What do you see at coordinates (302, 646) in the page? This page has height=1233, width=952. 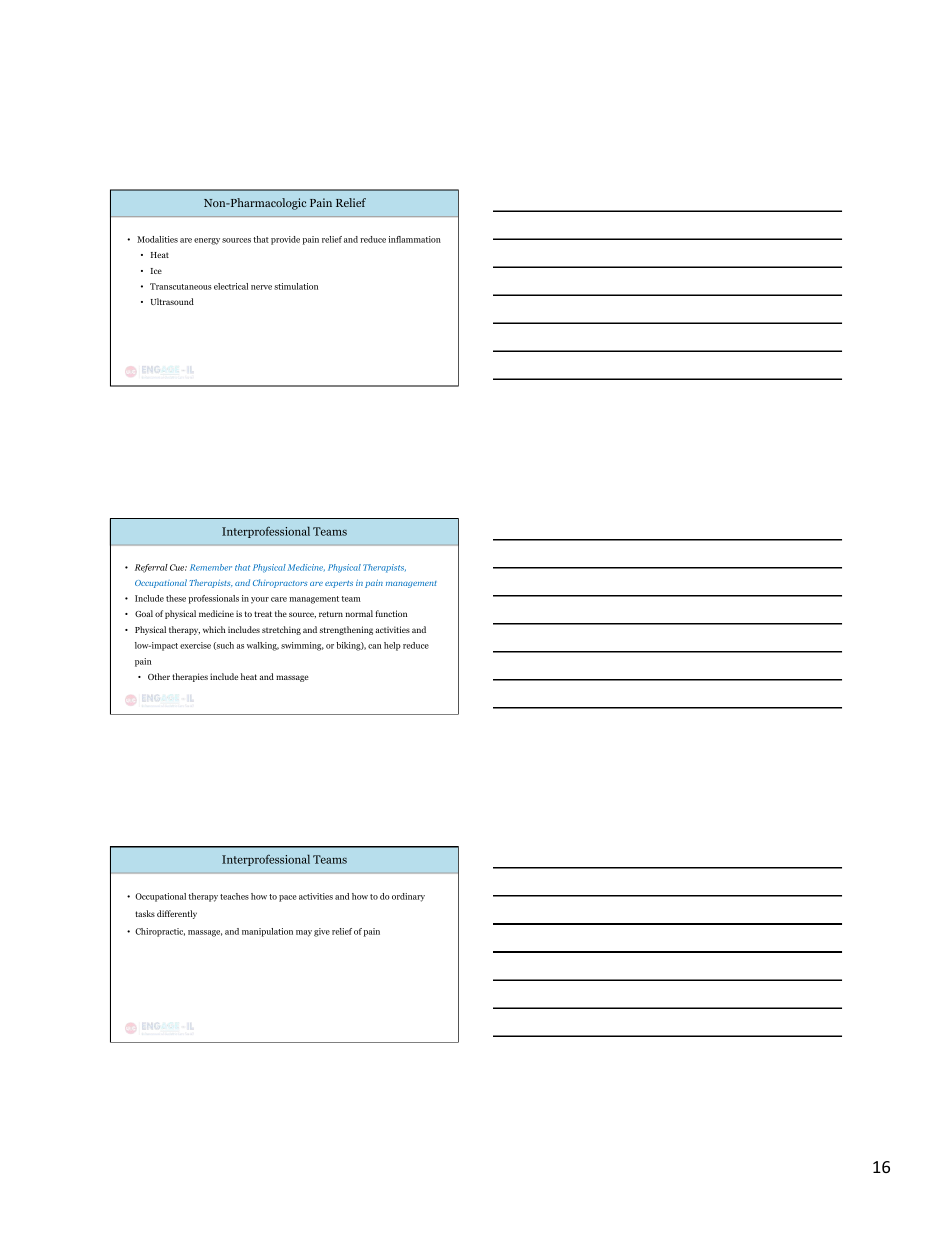 I see `swimming` at bounding box center [302, 646].
